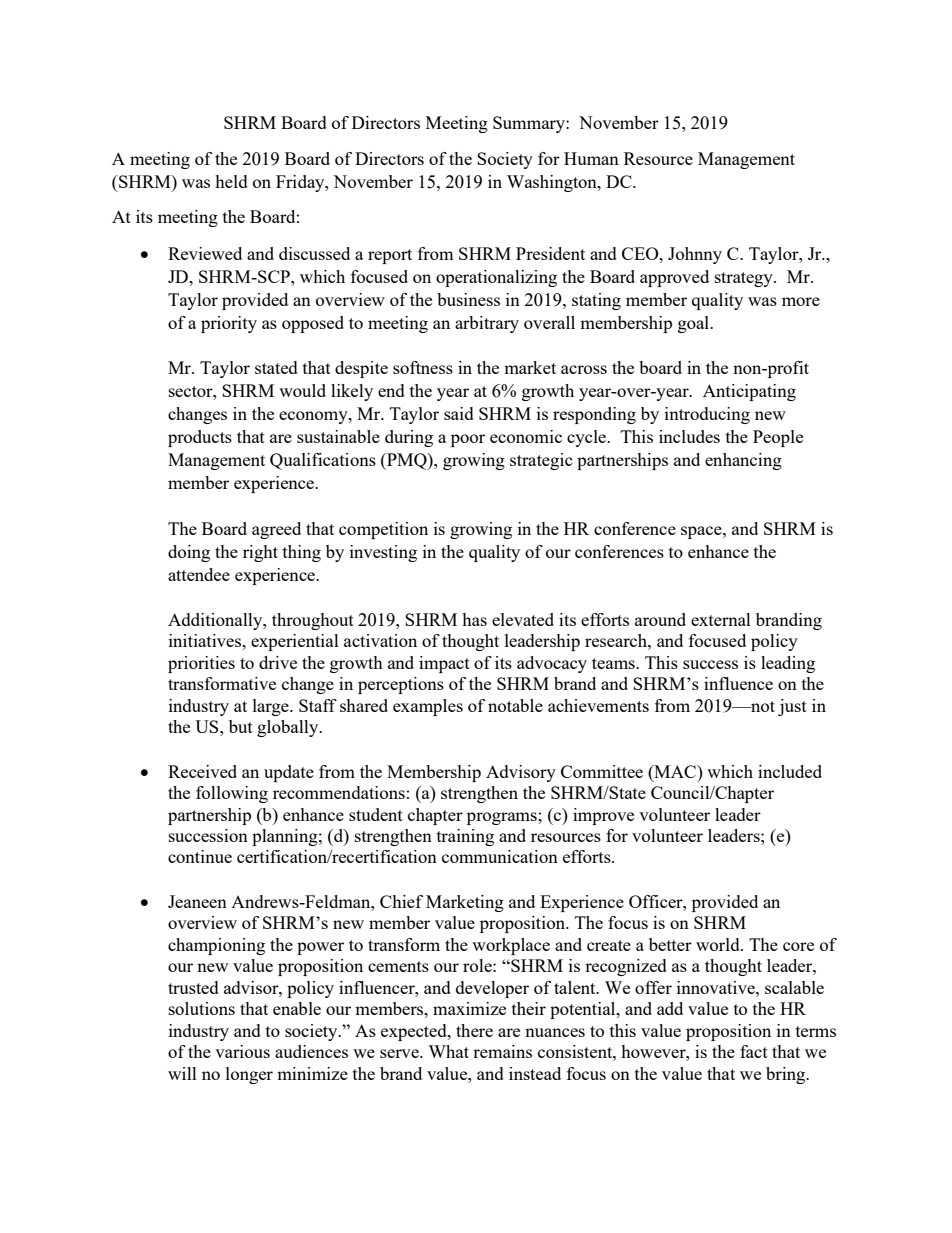  I want to click on remains, so click(502, 1051).
